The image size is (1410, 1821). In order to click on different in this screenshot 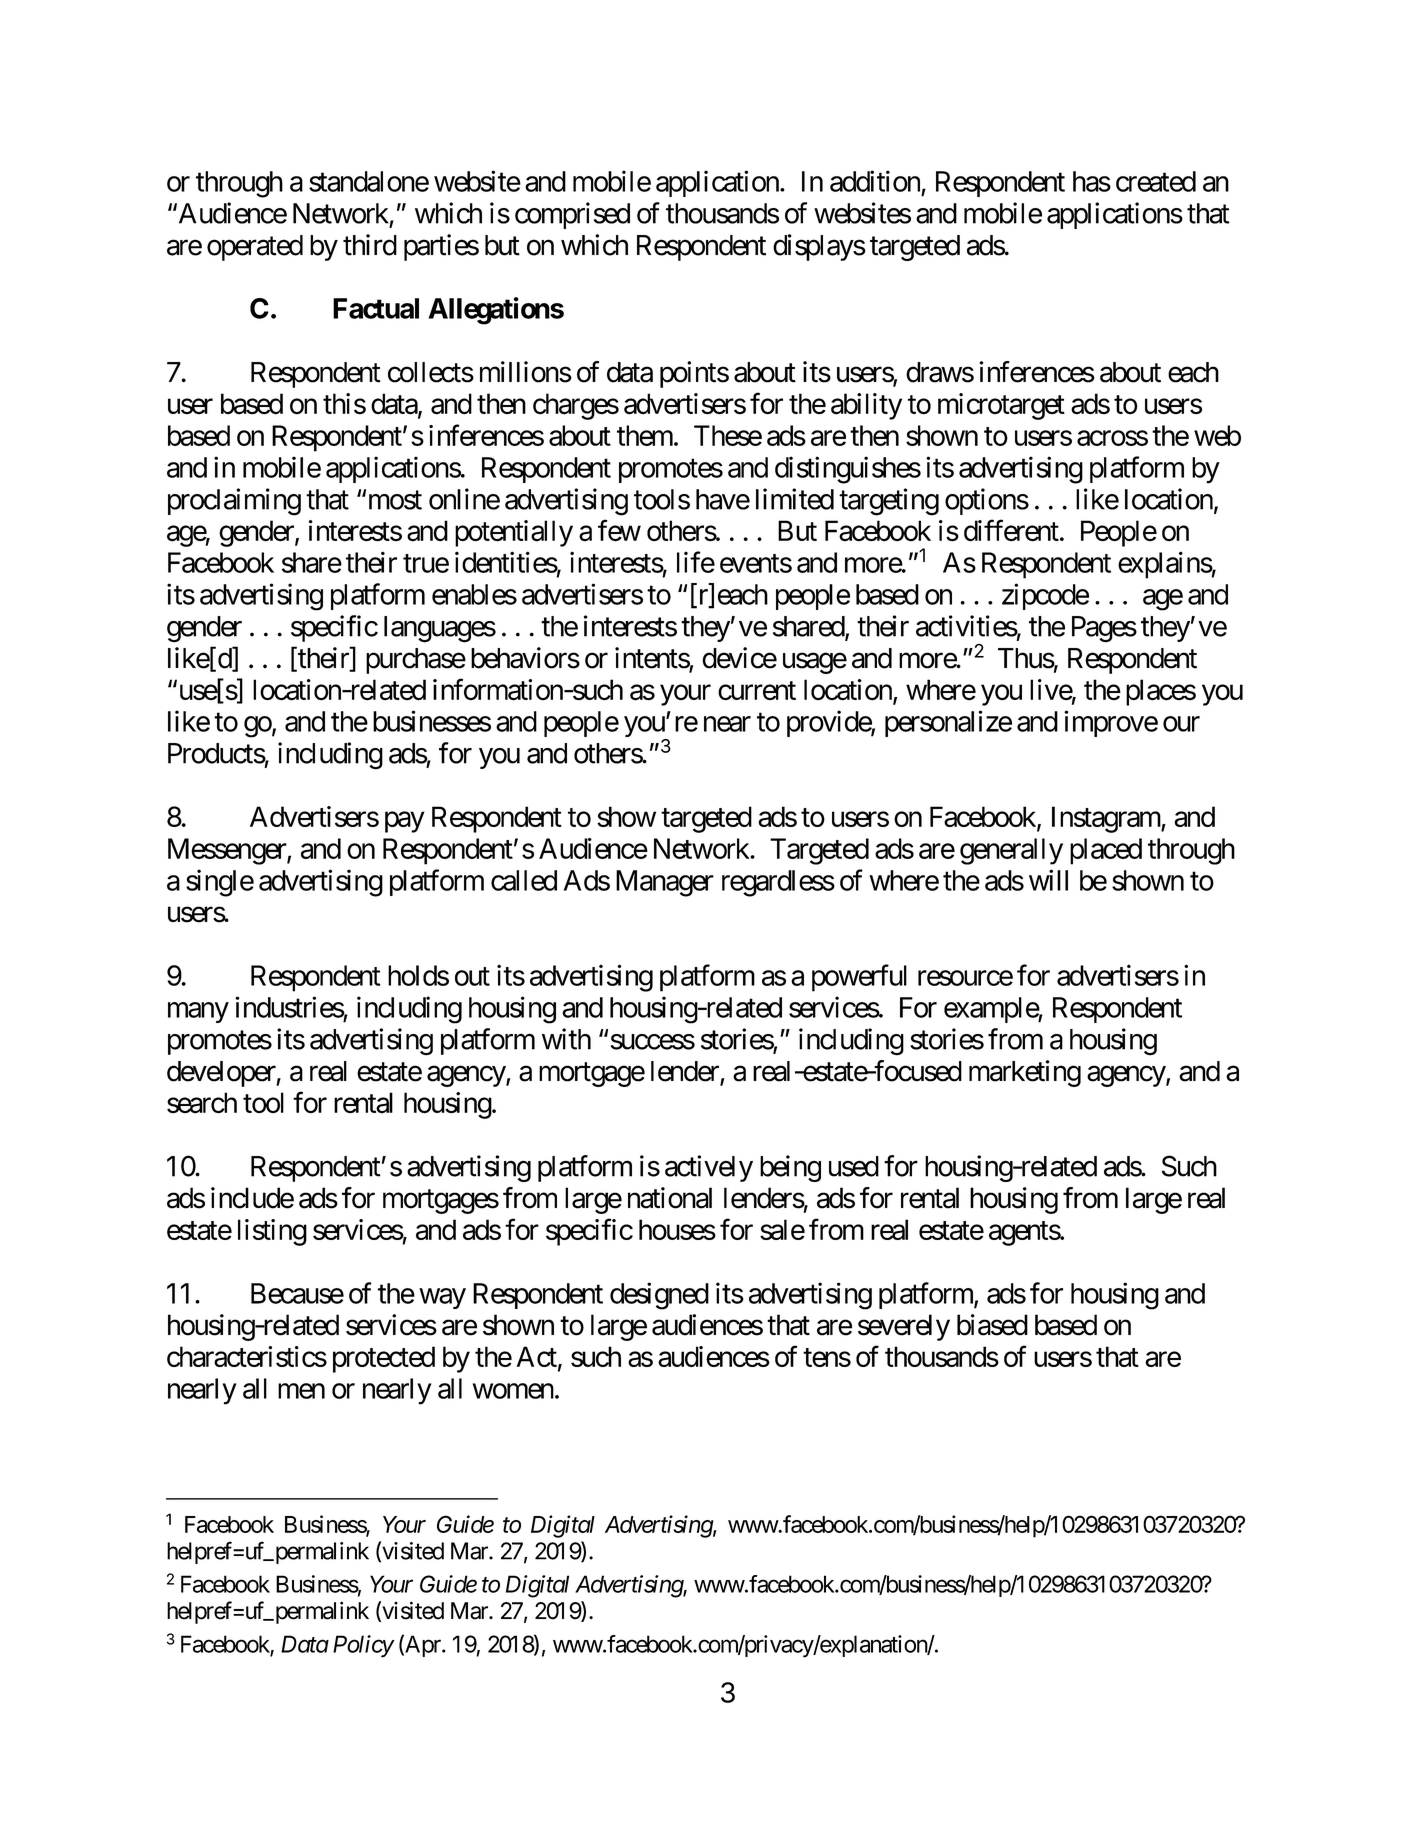, I will do `click(1011, 530)`.
